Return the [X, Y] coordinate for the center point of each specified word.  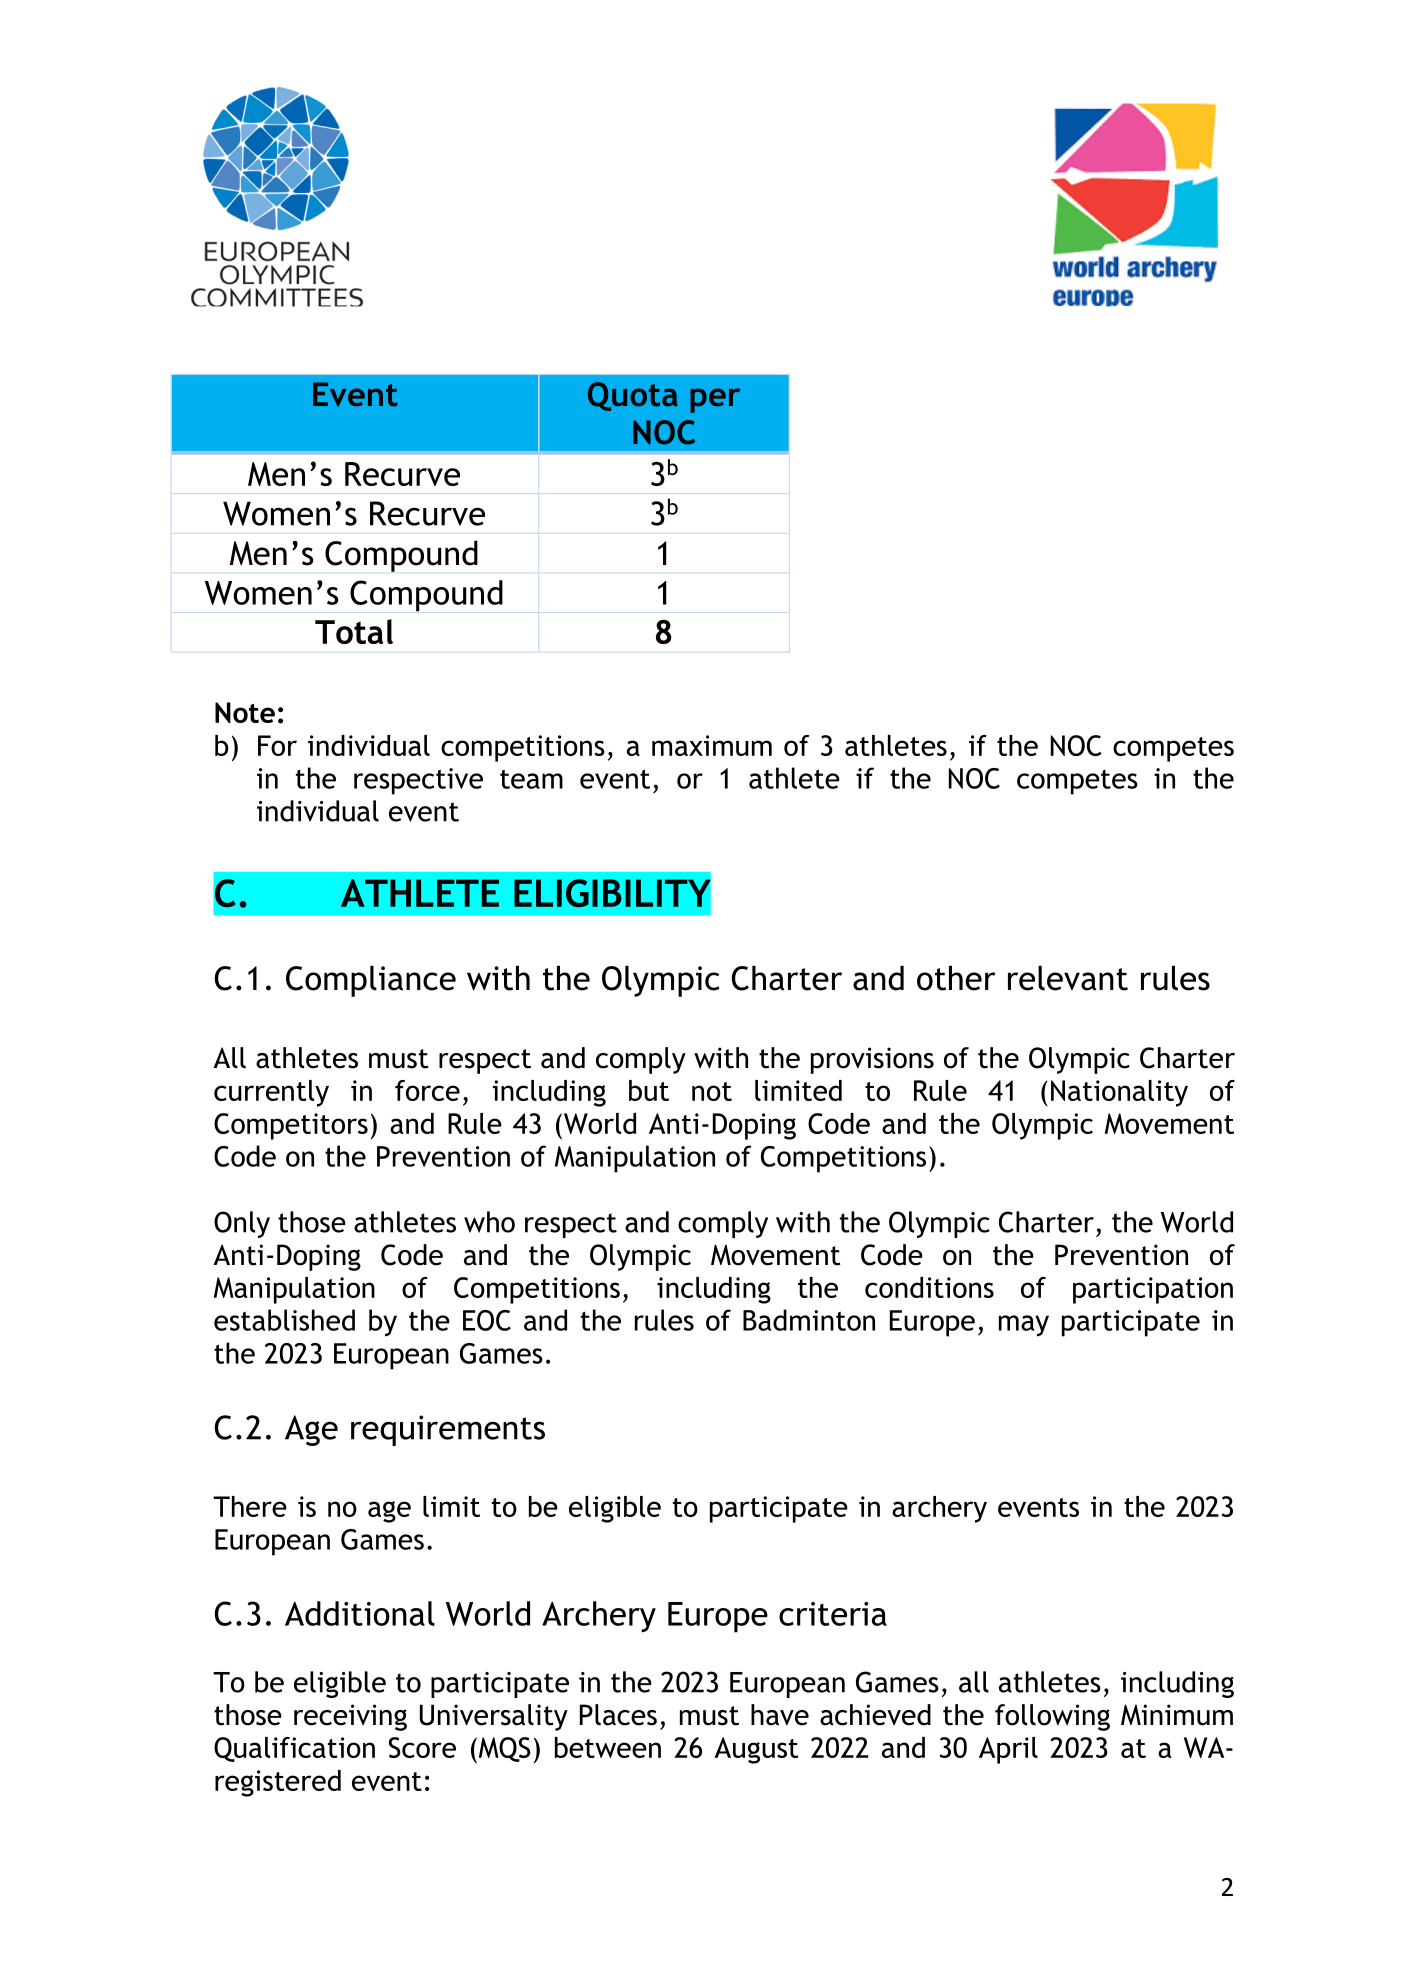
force [427, 1090]
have [780, 1715]
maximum [712, 745]
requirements [448, 1430]
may [1024, 1326]
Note [245, 712]
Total [354, 631]
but [649, 1090]
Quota [633, 396]
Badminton [809, 1320]
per [715, 400]
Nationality [1119, 1093]
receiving [350, 1717]
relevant [1068, 978]
